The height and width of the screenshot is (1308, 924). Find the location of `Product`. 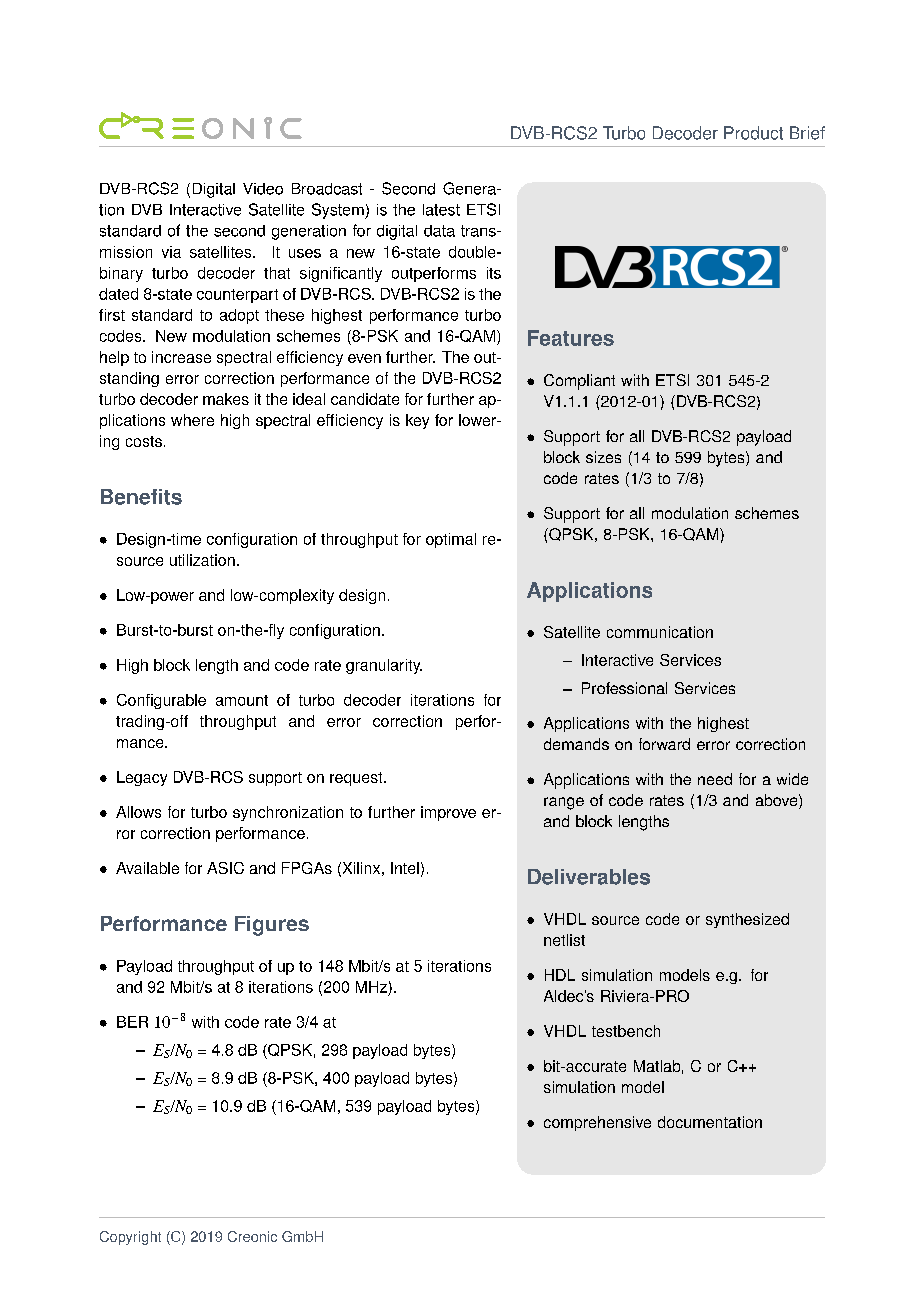

Product is located at coordinates (753, 133).
